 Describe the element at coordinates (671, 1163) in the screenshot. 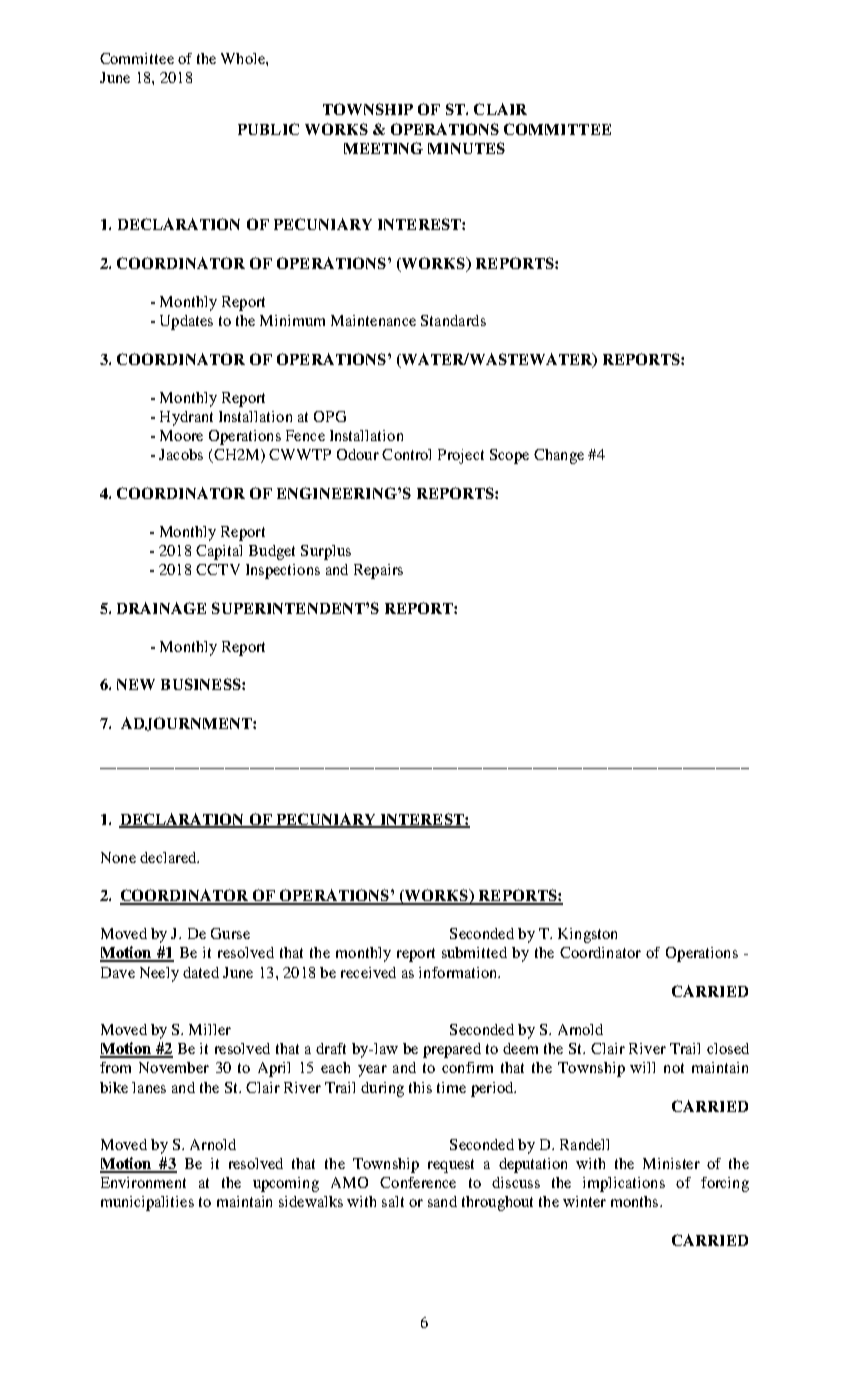

I see `Minister` at that location.
